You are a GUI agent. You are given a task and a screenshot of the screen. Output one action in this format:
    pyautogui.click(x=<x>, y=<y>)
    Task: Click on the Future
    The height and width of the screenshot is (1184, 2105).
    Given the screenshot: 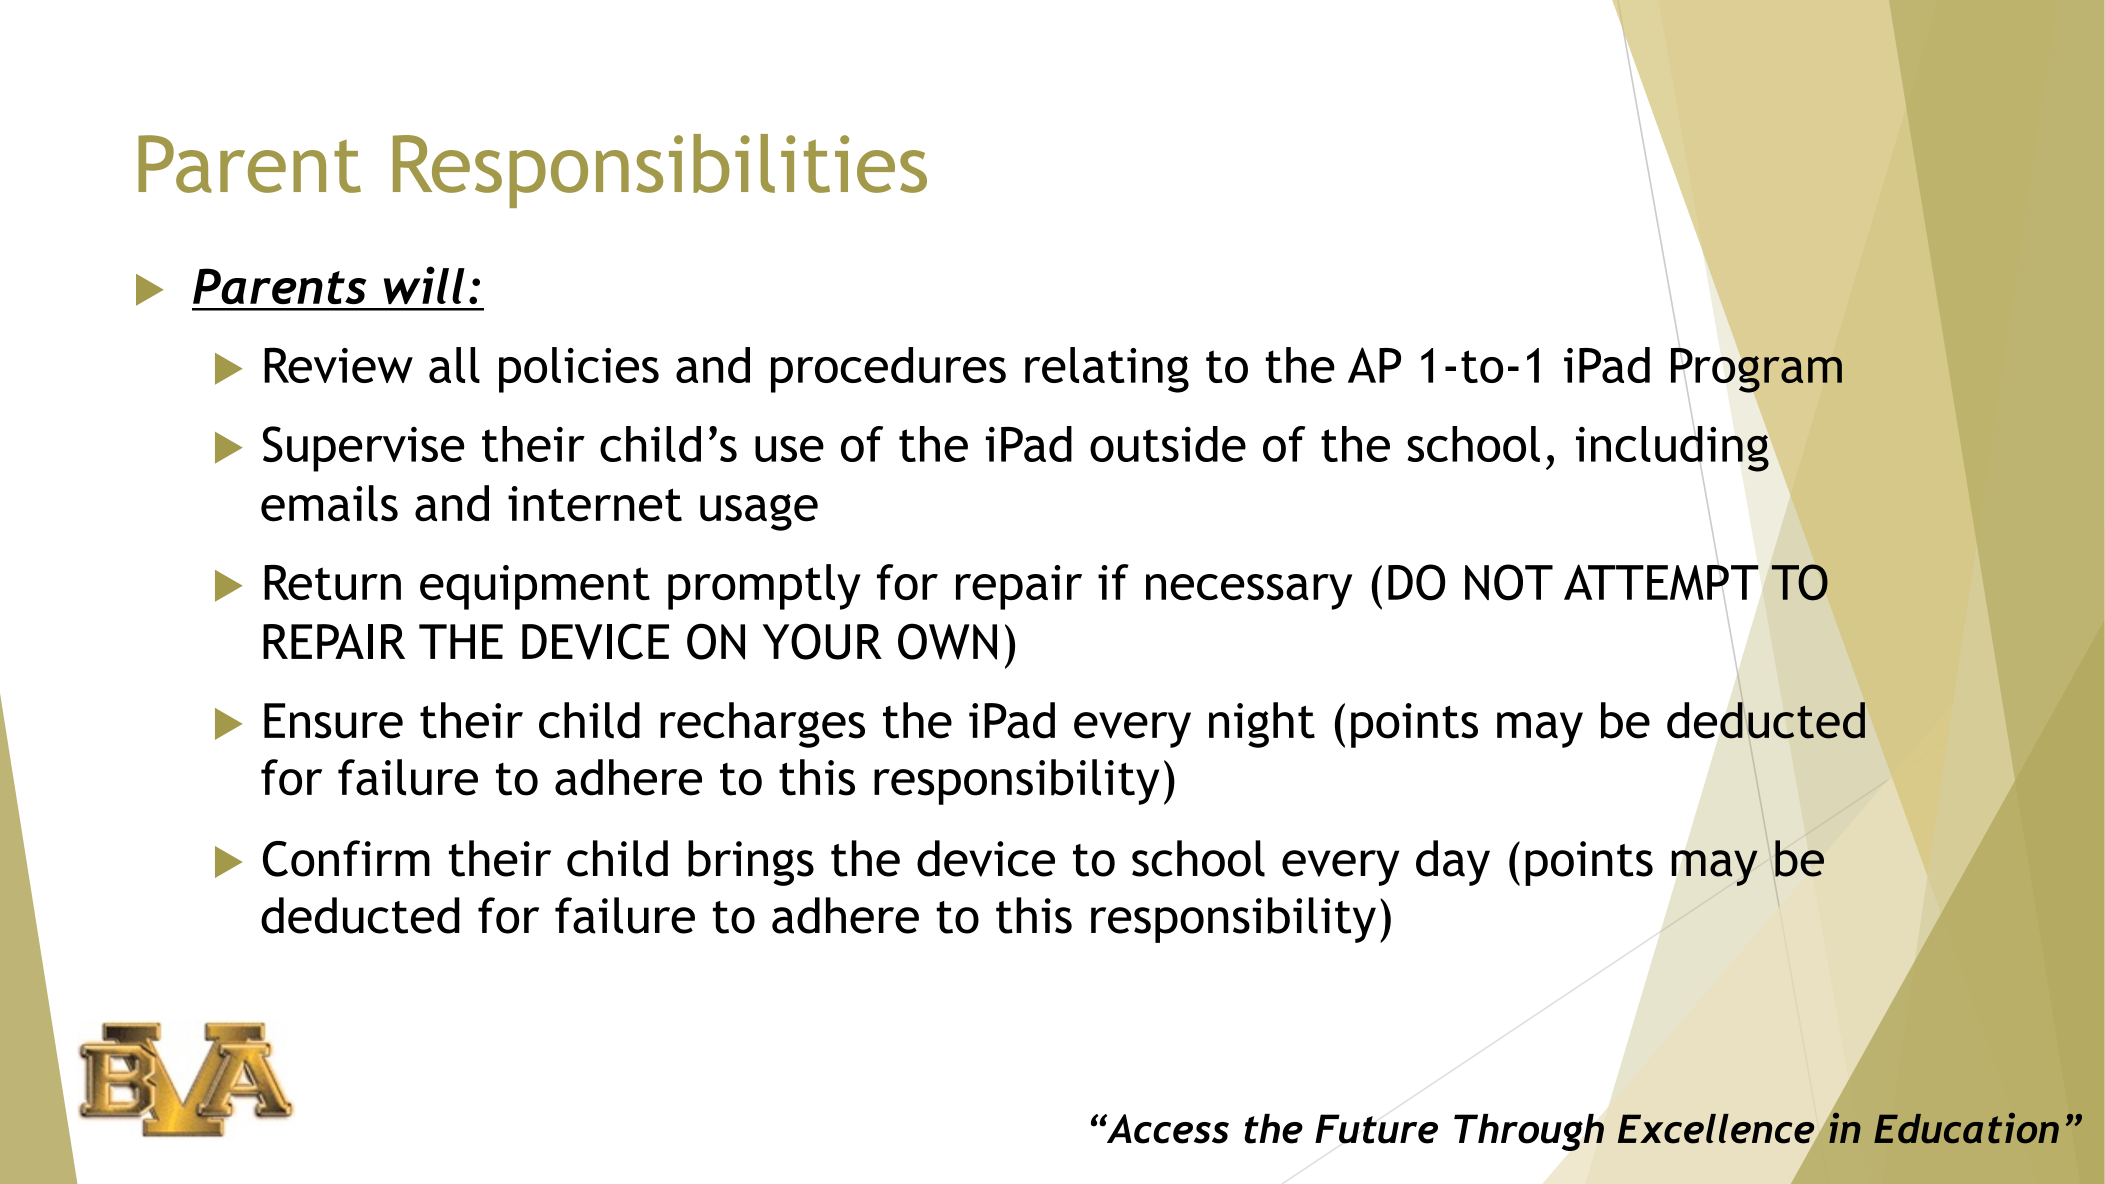 What is the action you would take?
    pyautogui.click(x=1376, y=1129)
